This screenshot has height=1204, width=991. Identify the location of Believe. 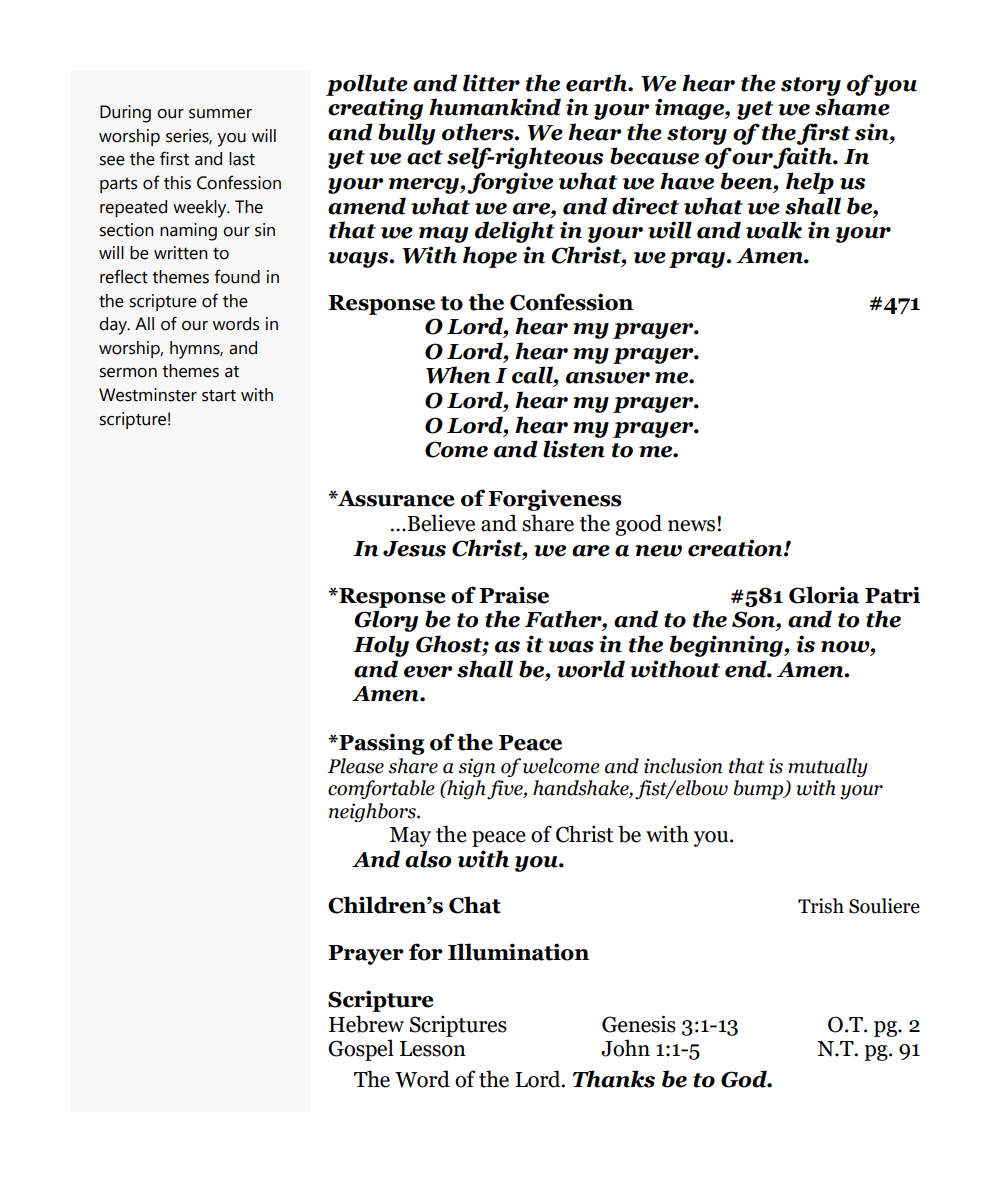
(440, 523).
